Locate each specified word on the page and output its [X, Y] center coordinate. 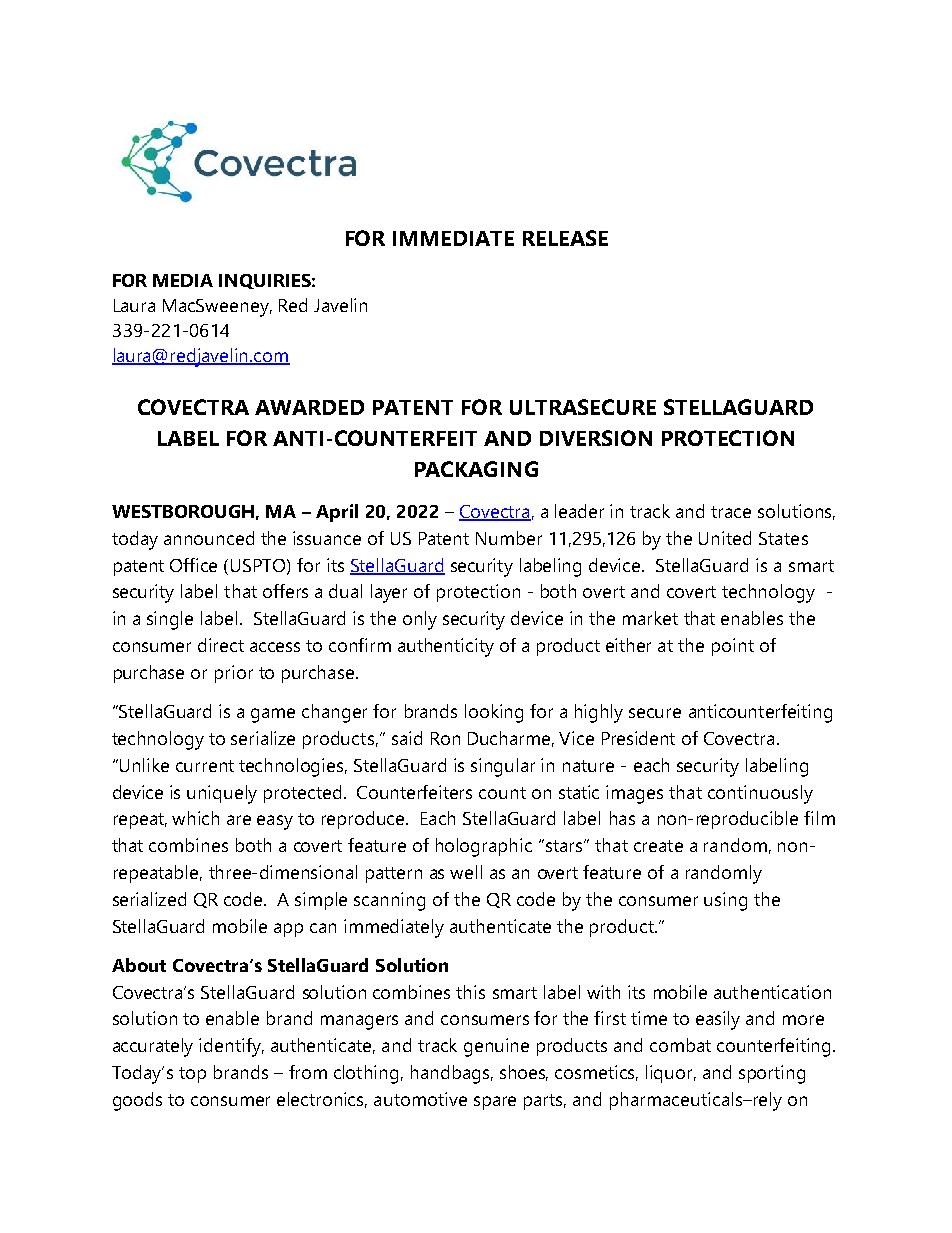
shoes [524, 1073]
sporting [772, 1074]
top [192, 1075]
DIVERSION [596, 438]
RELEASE [565, 238]
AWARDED [309, 407]
